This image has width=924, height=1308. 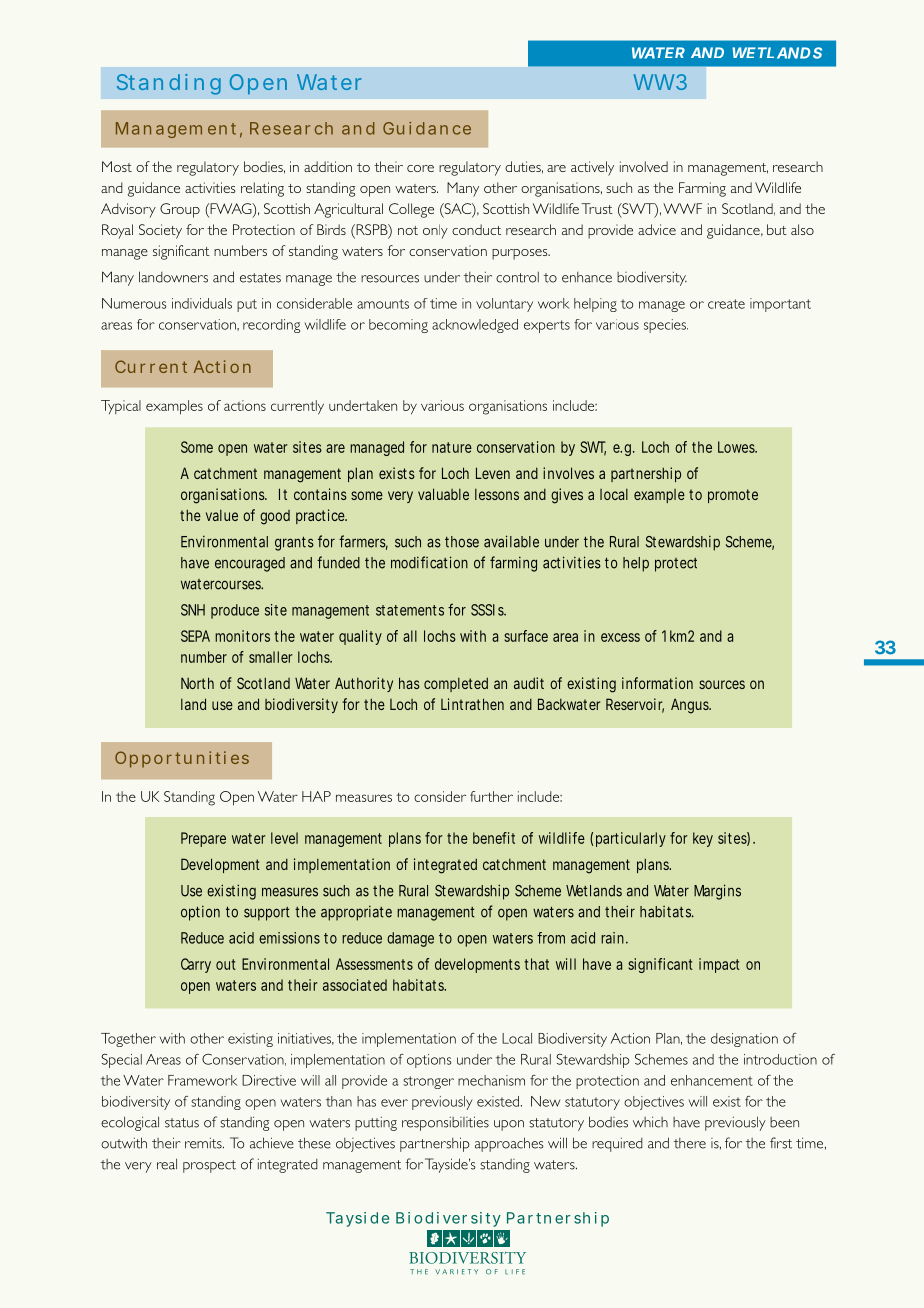 I want to click on there, so click(x=690, y=1143).
